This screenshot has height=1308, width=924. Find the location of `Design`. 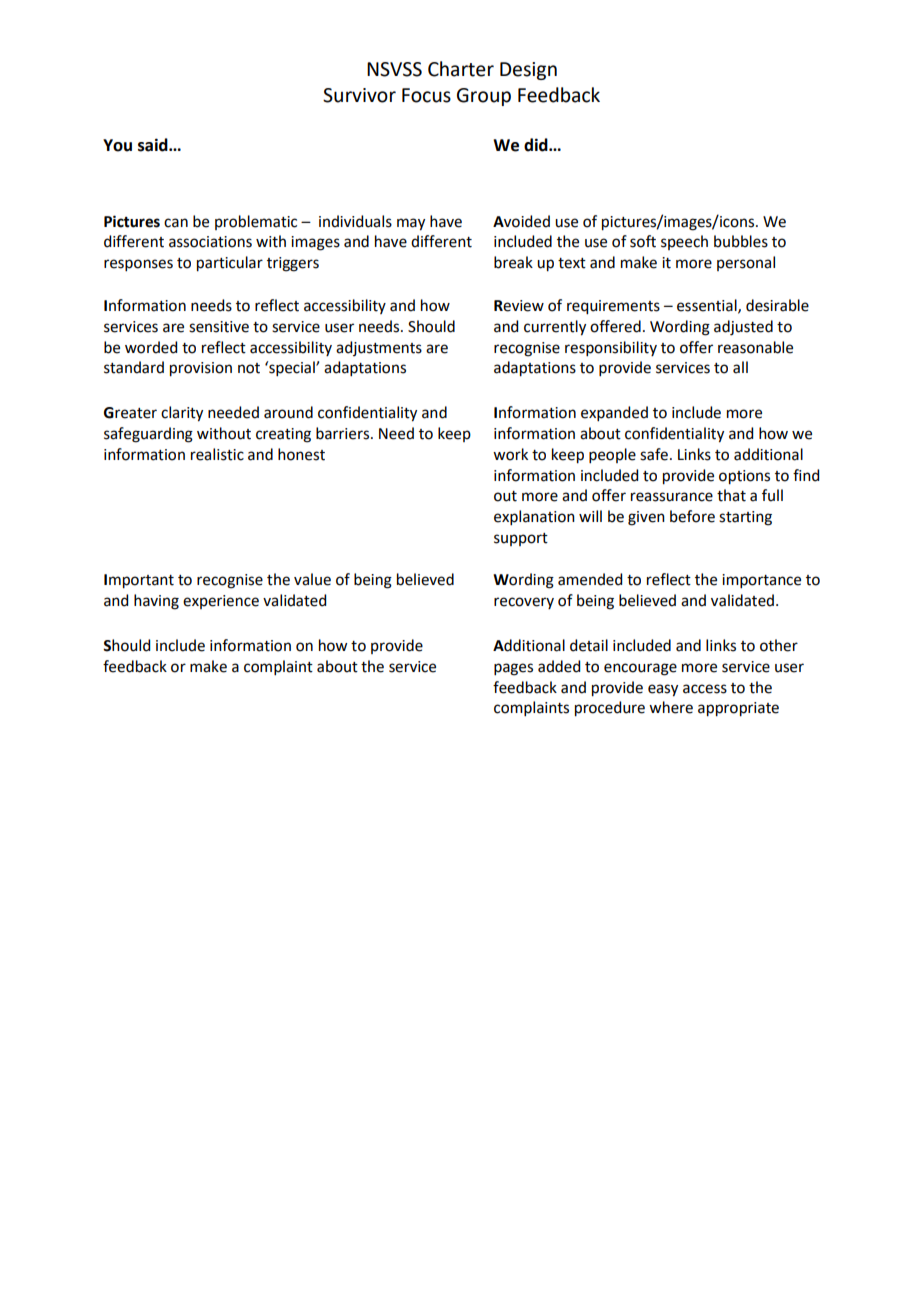

Design is located at coordinates (528, 71).
